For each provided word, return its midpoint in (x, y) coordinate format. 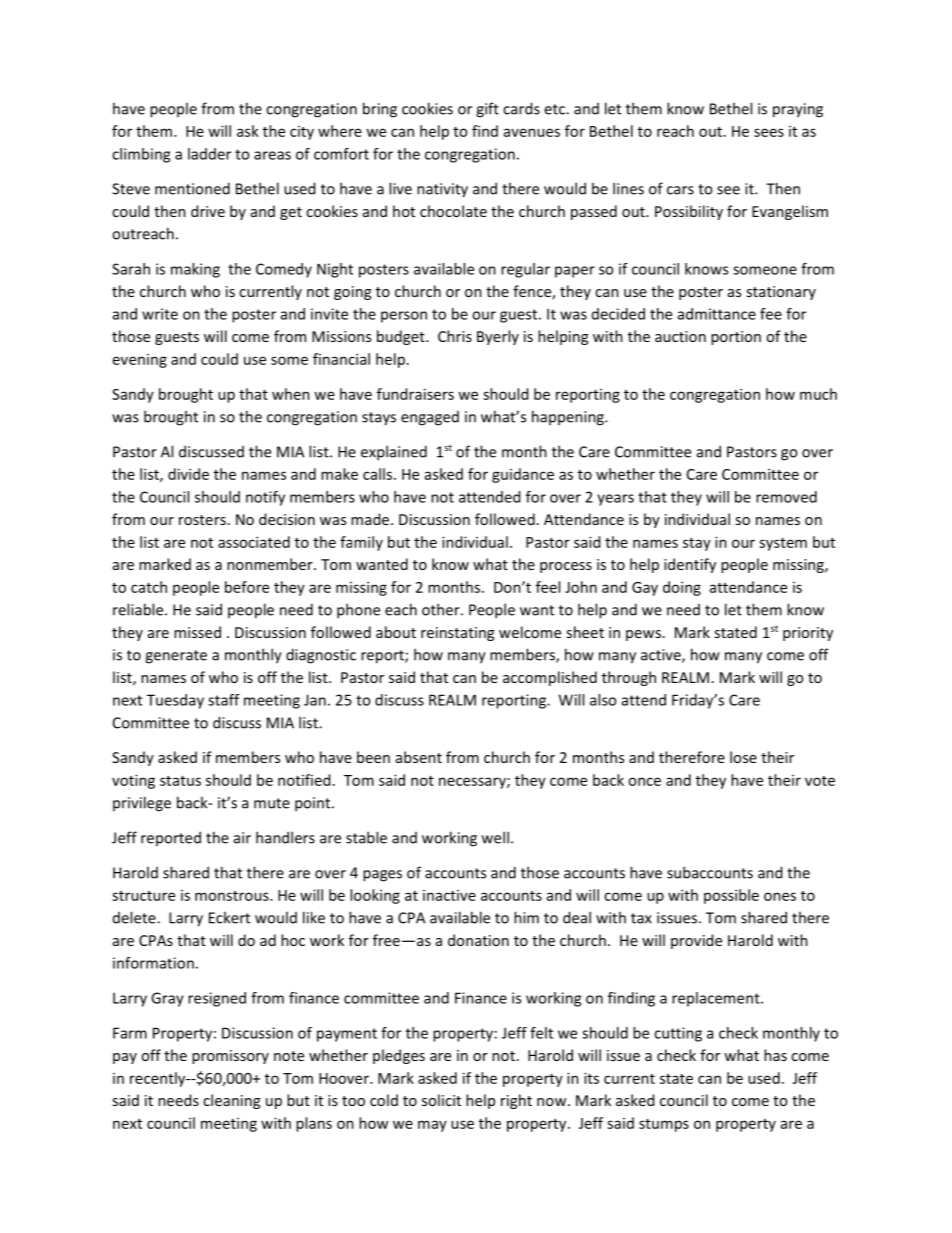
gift (487, 110)
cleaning (231, 1101)
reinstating (457, 634)
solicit (441, 1100)
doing (682, 588)
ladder (209, 154)
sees (769, 132)
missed (197, 632)
